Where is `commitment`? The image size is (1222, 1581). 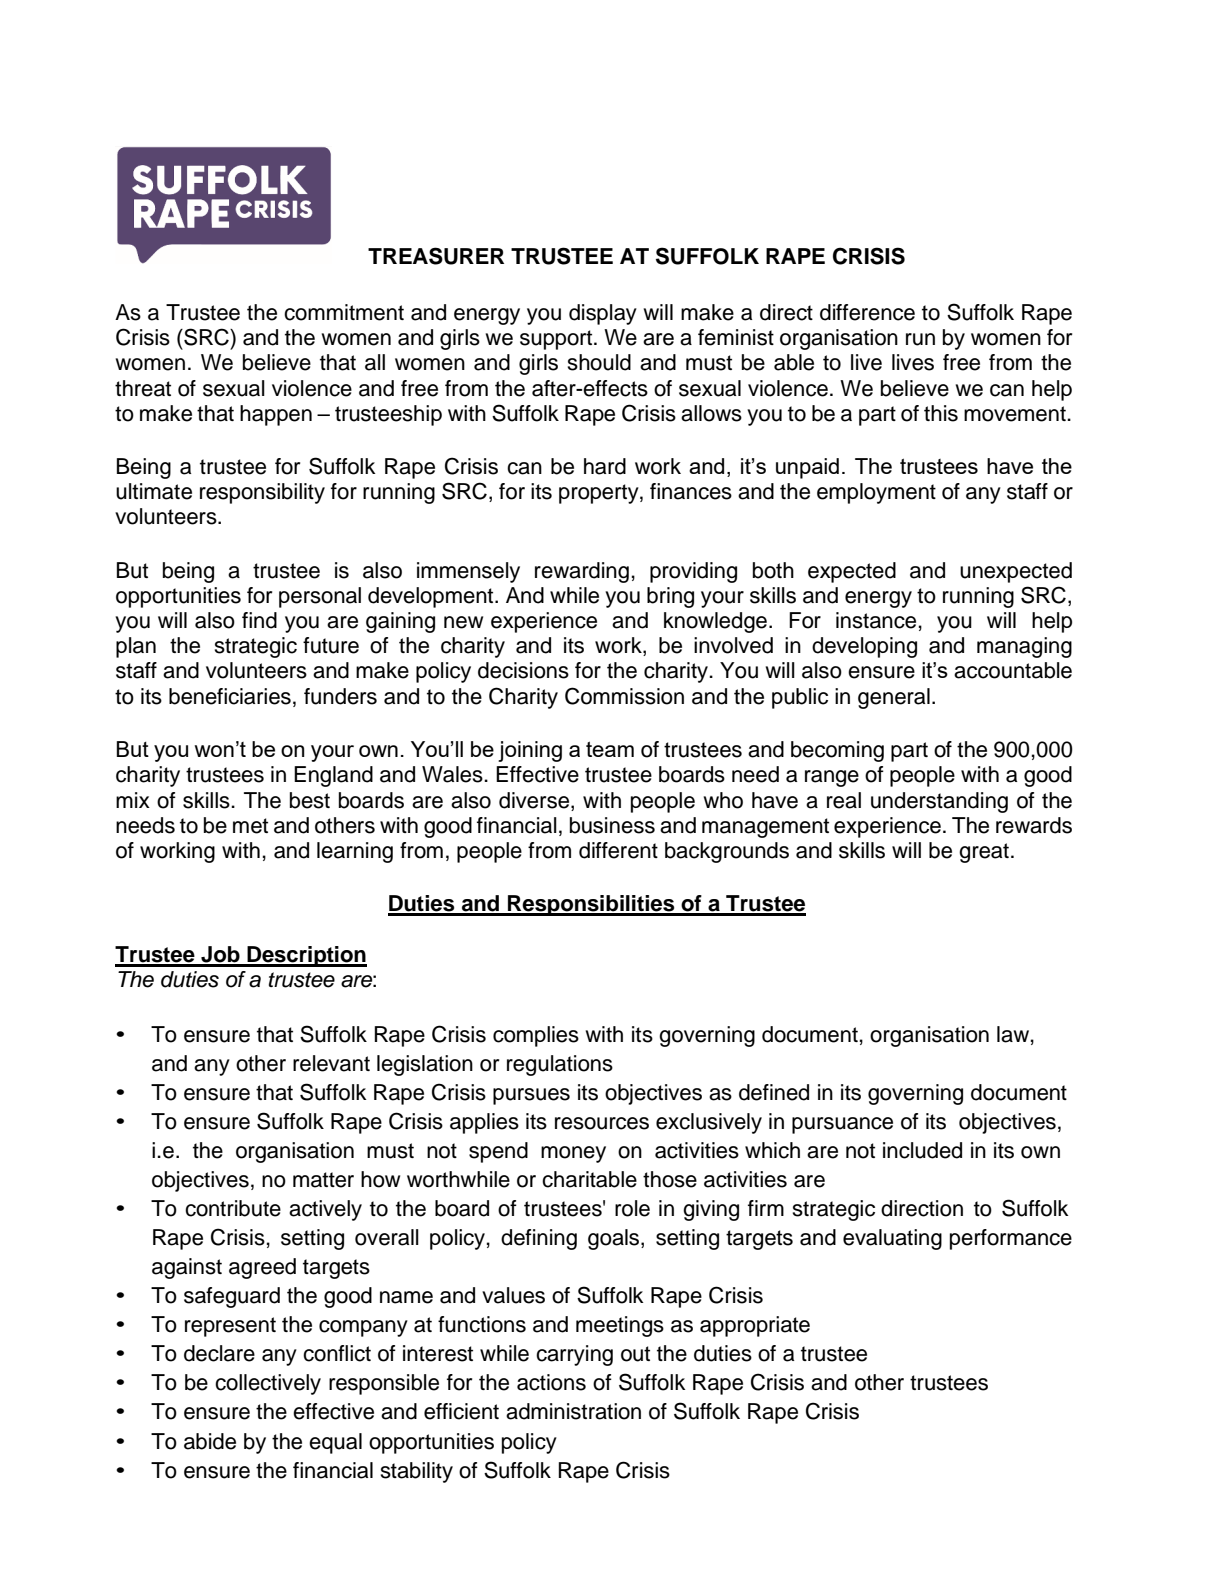
commitment is located at coordinates (344, 312).
